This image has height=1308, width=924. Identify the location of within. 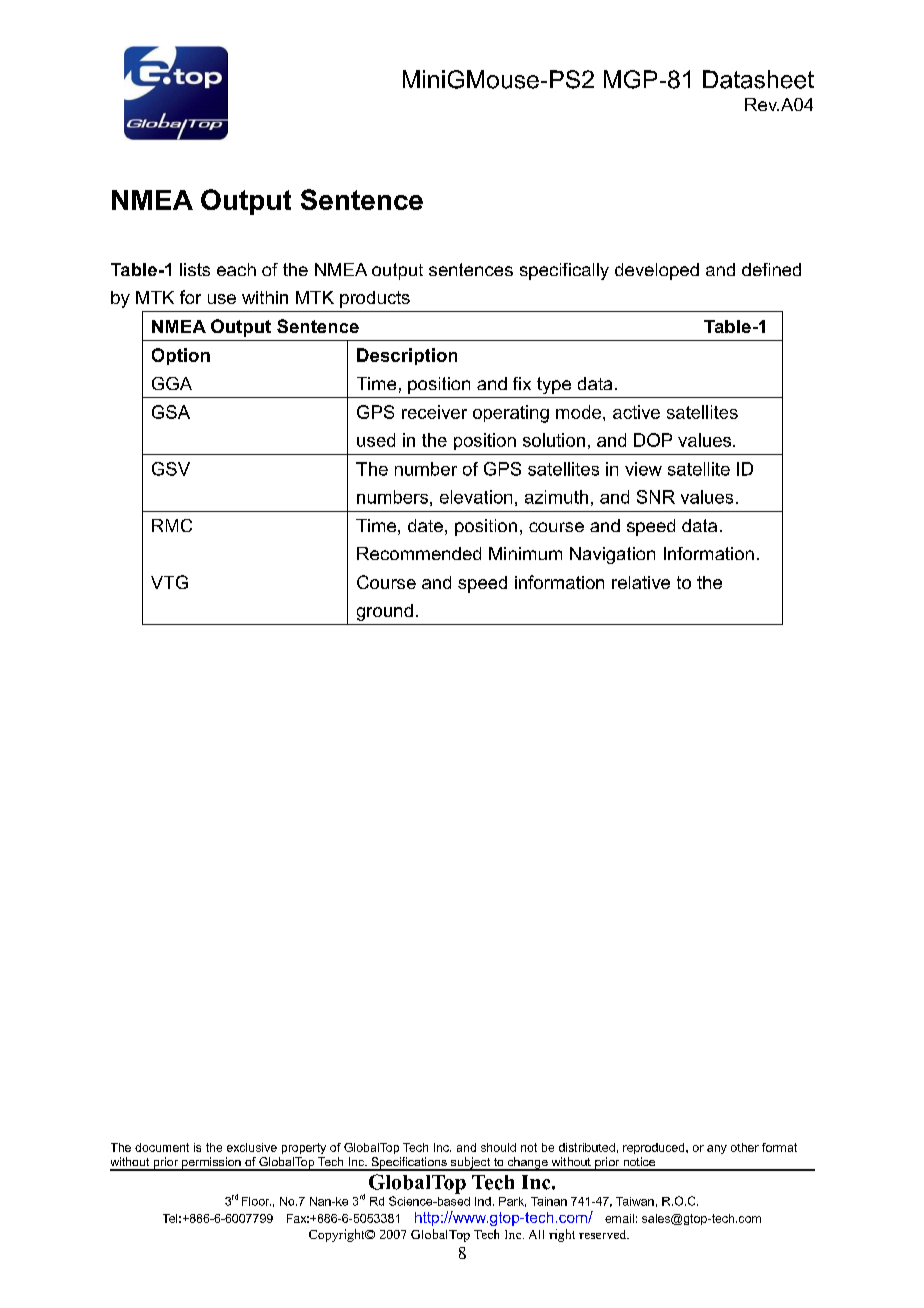
(265, 297).
